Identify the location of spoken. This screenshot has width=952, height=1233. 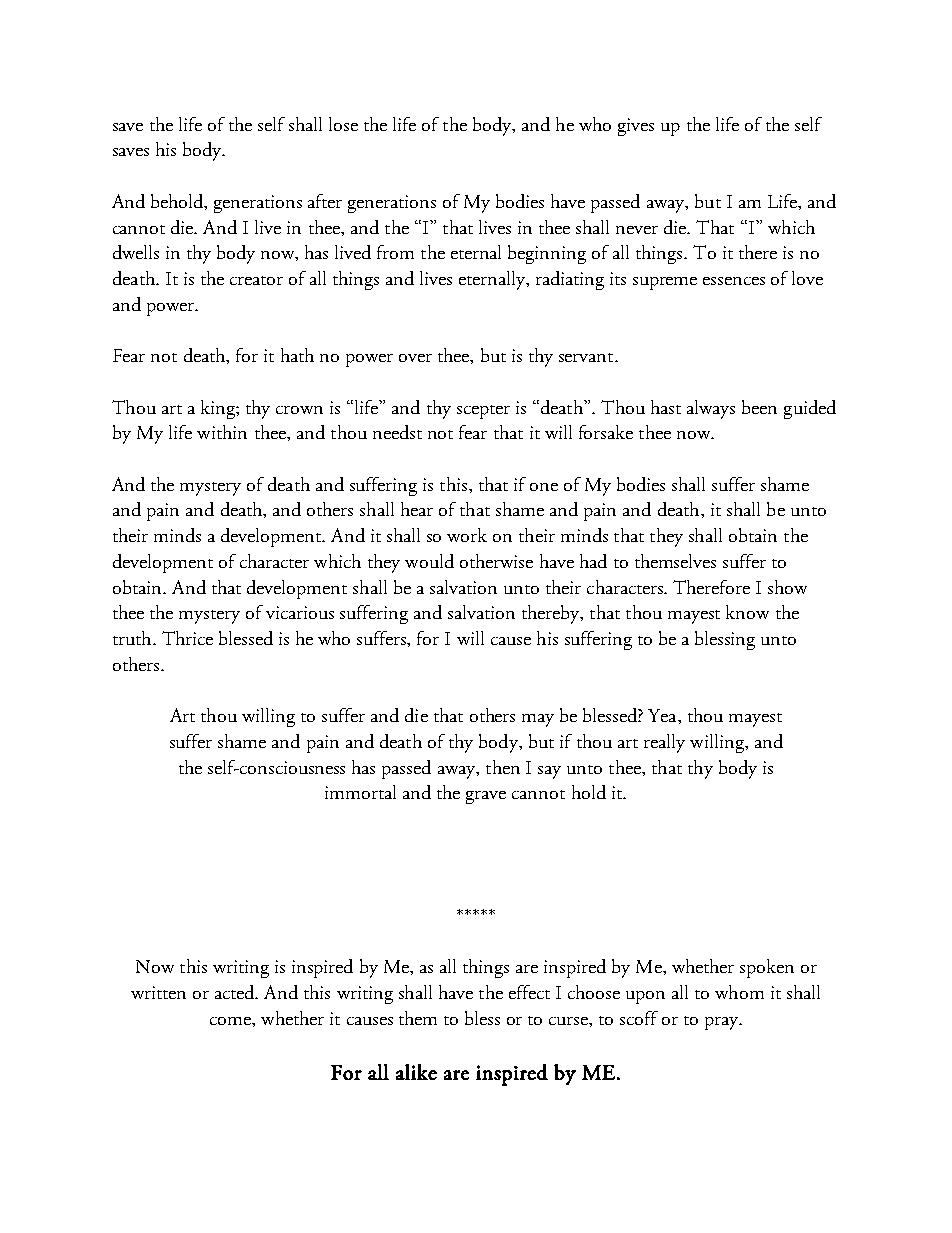
(767, 968).
